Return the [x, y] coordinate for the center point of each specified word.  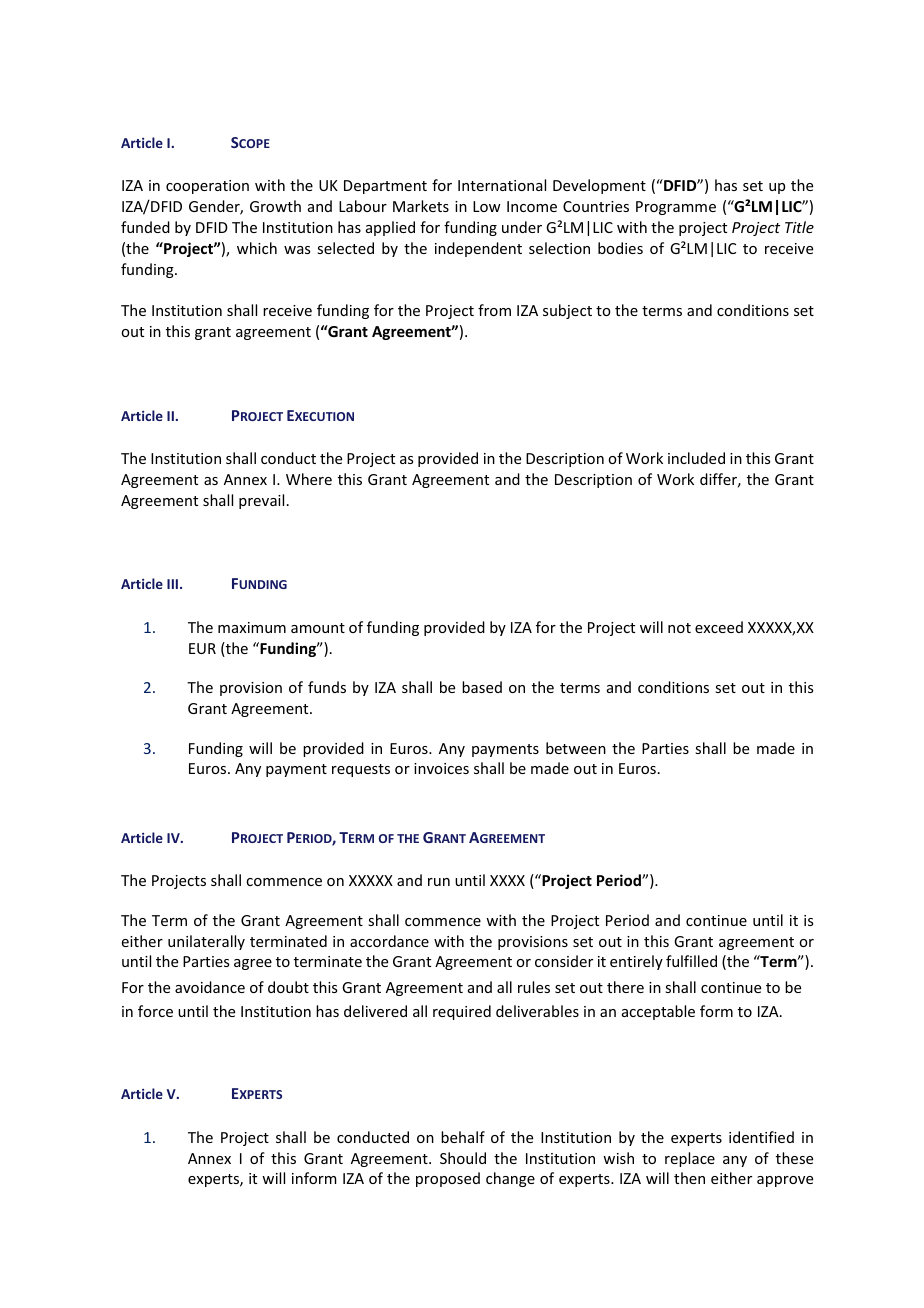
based [482, 687]
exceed [719, 627]
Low [487, 206]
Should [463, 1158]
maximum [252, 627]
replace [690, 1159]
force [155, 1011]
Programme [676, 208]
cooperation [207, 187]
